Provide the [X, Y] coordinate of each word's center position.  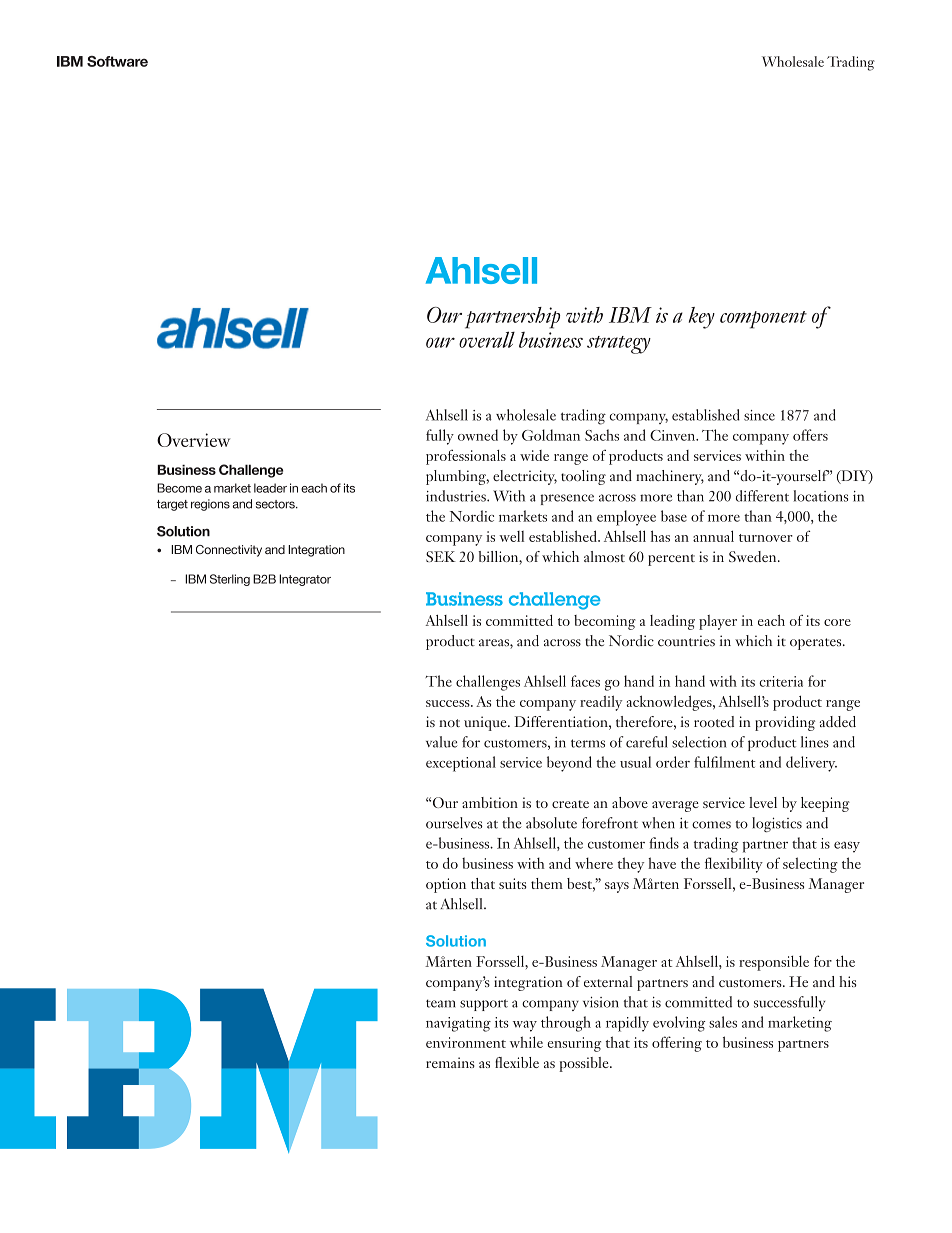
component [763, 320]
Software [117, 61]
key [702, 318]
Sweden [754, 556]
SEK [441, 556]
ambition [490, 802]
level [763, 802]
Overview [193, 440]
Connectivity [229, 551]
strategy [619, 345]
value [441, 742]
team [440, 1003]
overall [487, 339]
